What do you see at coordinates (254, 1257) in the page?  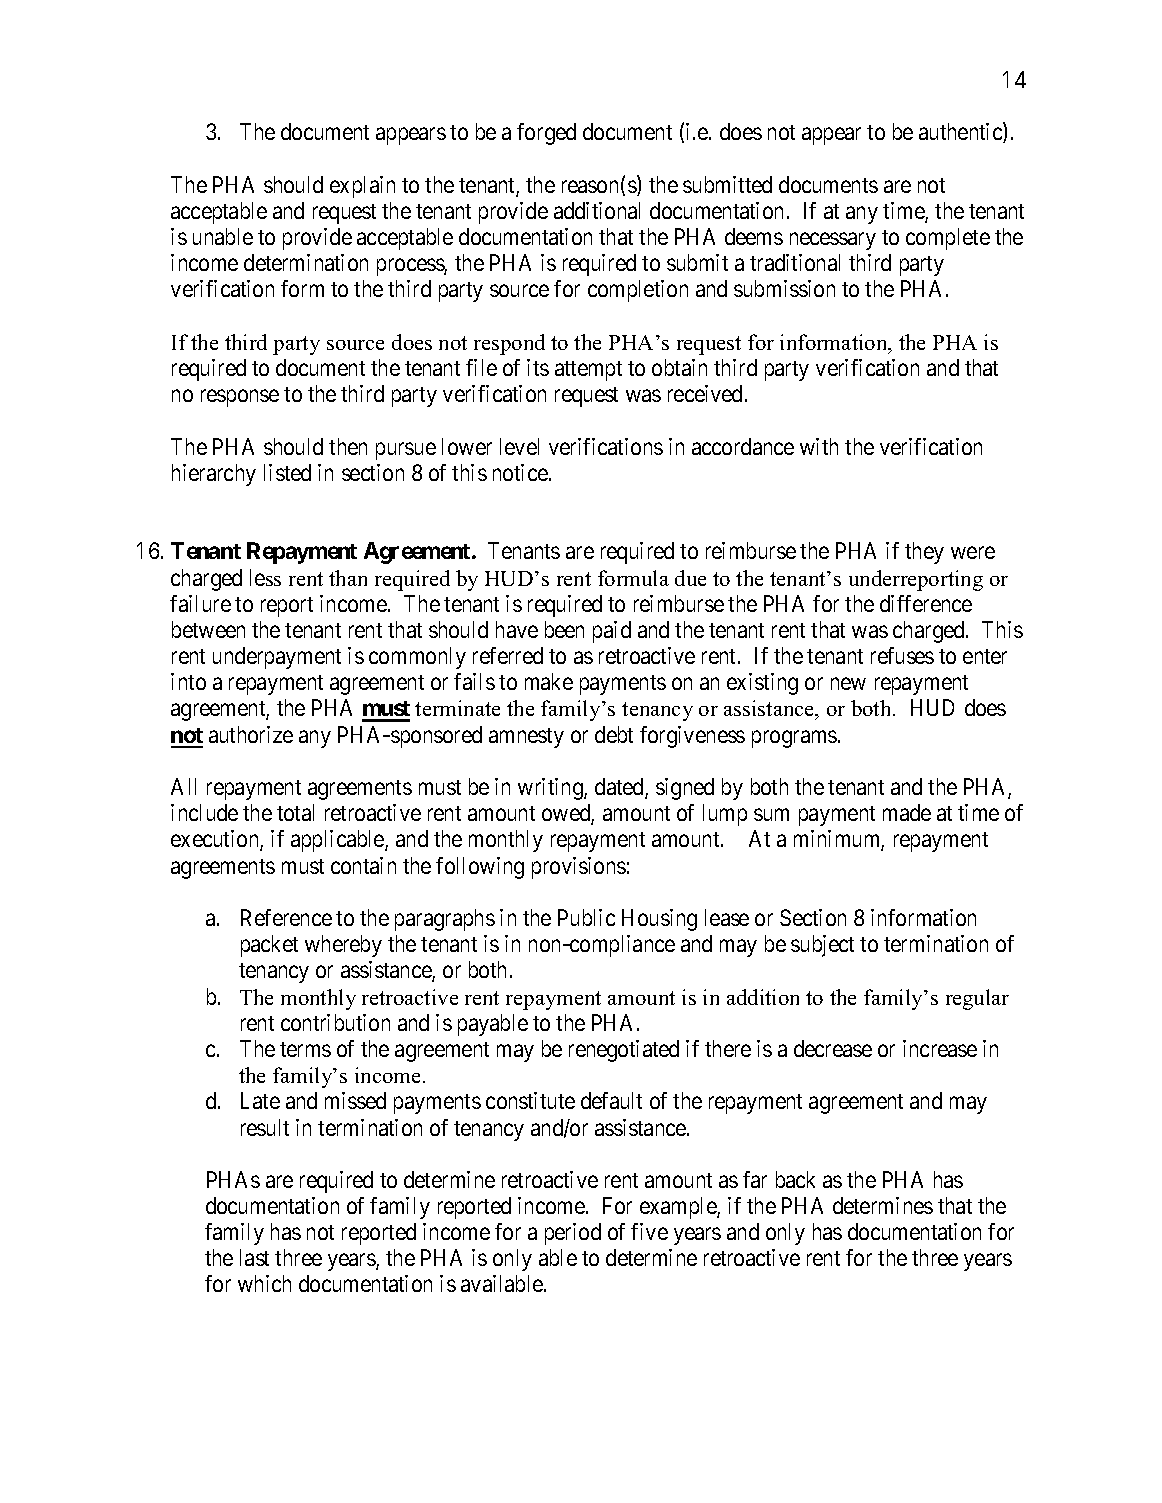 I see `last` at bounding box center [254, 1257].
